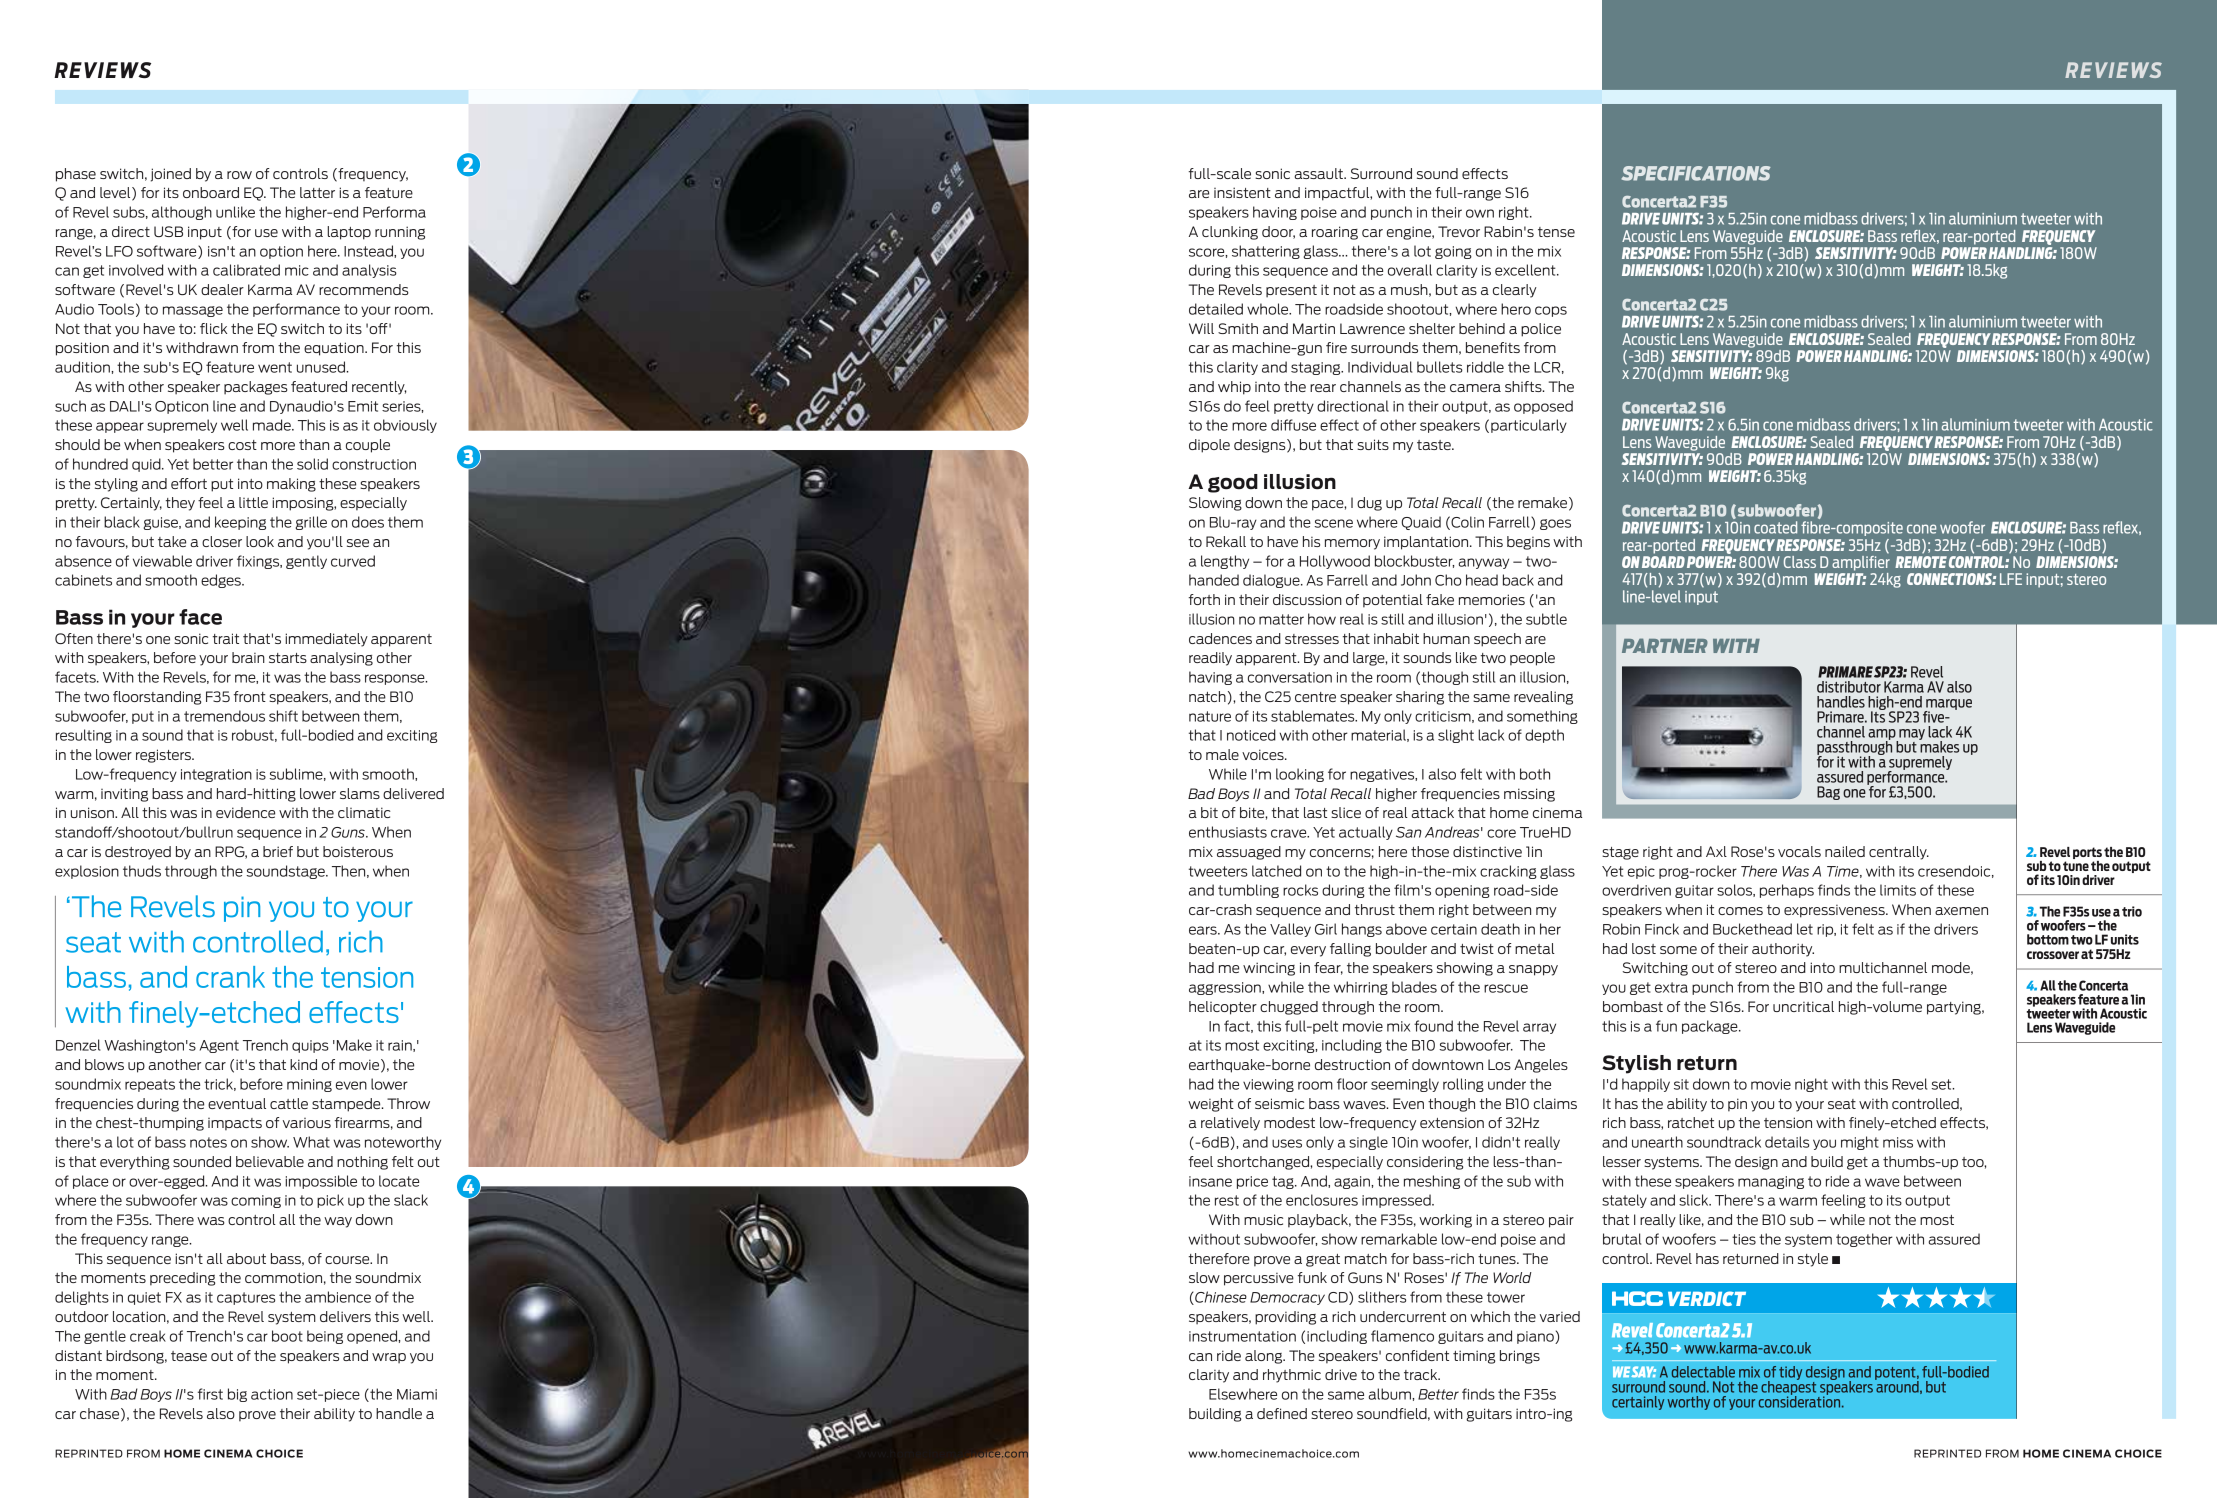  I want to click on male, so click(1222, 754).
